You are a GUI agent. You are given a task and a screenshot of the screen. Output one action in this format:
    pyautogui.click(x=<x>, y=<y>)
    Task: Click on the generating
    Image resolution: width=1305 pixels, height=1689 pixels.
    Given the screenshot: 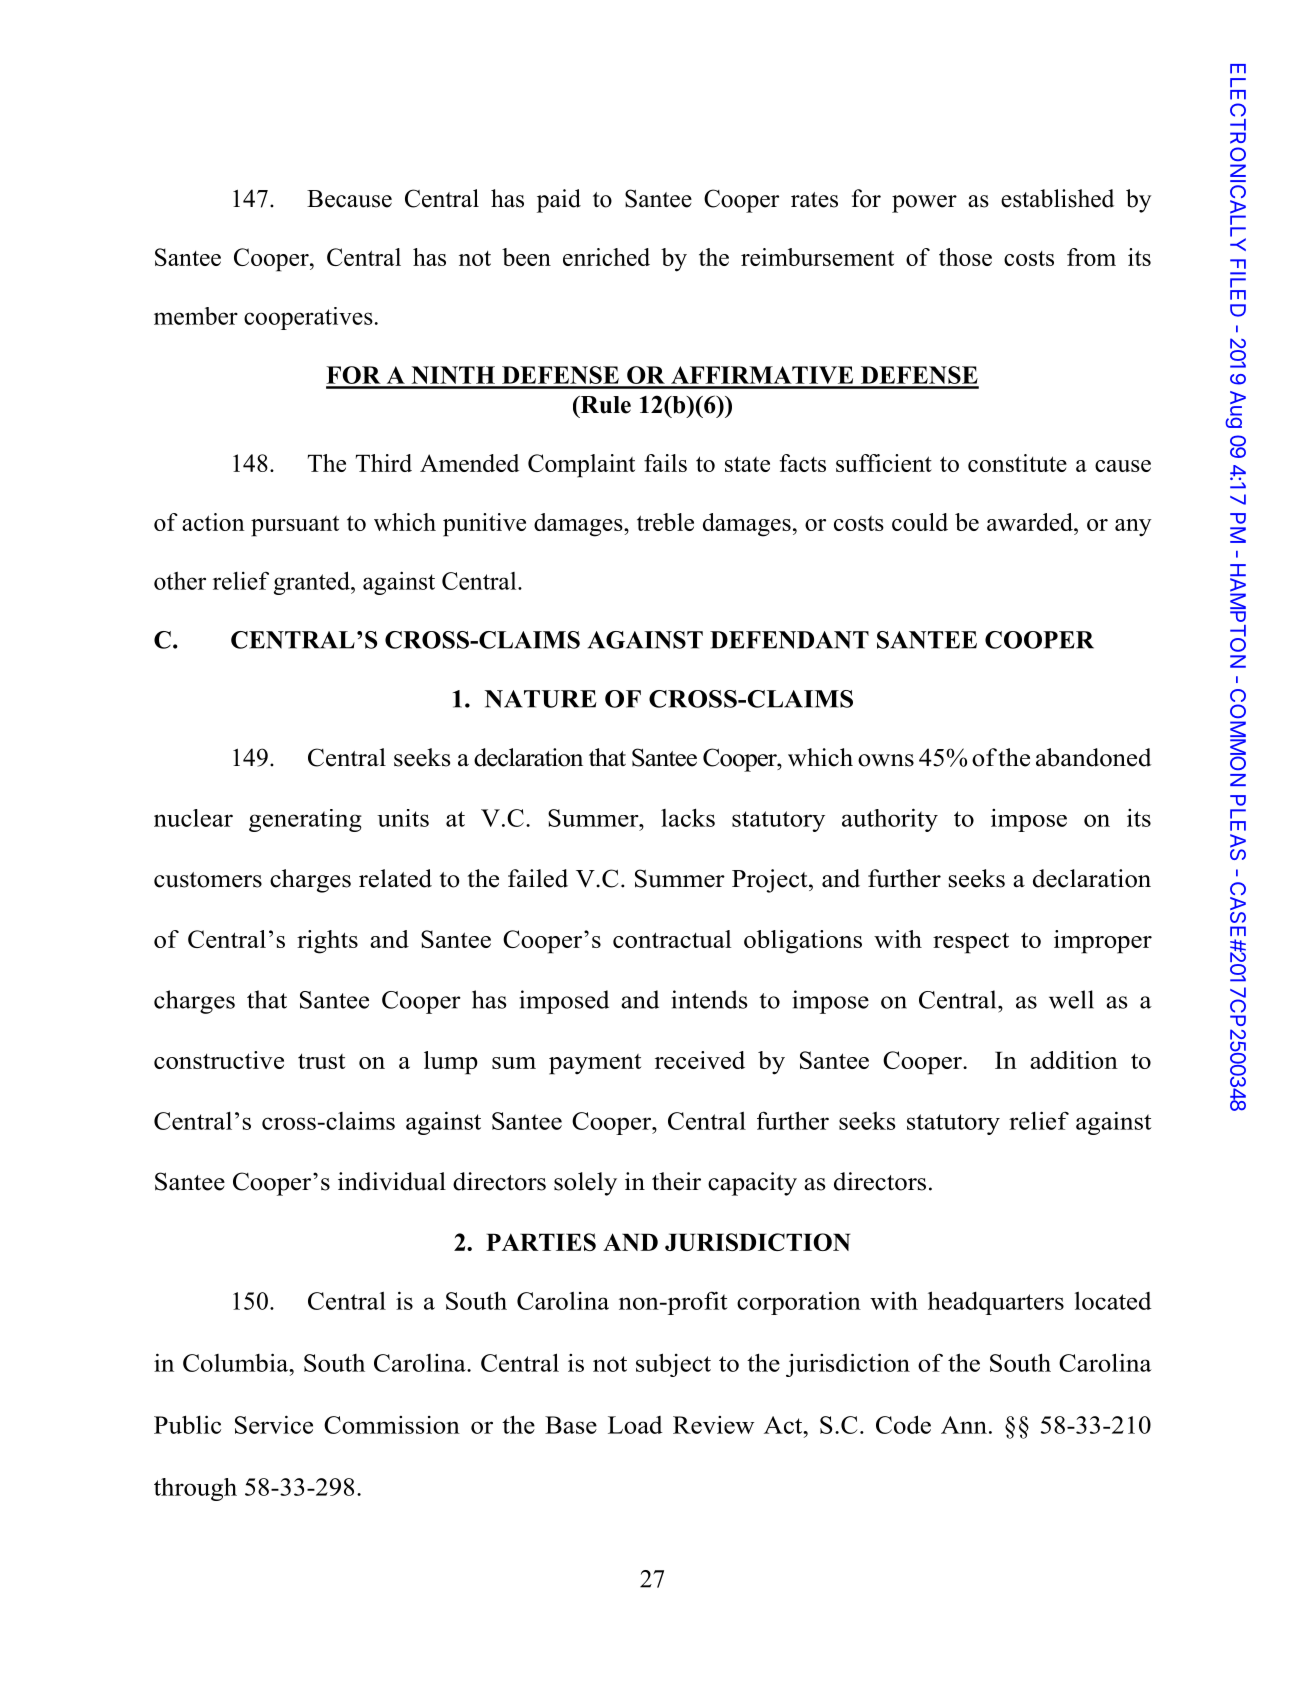 What is the action you would take?
    pyautogui.click(x=305, y=820)
